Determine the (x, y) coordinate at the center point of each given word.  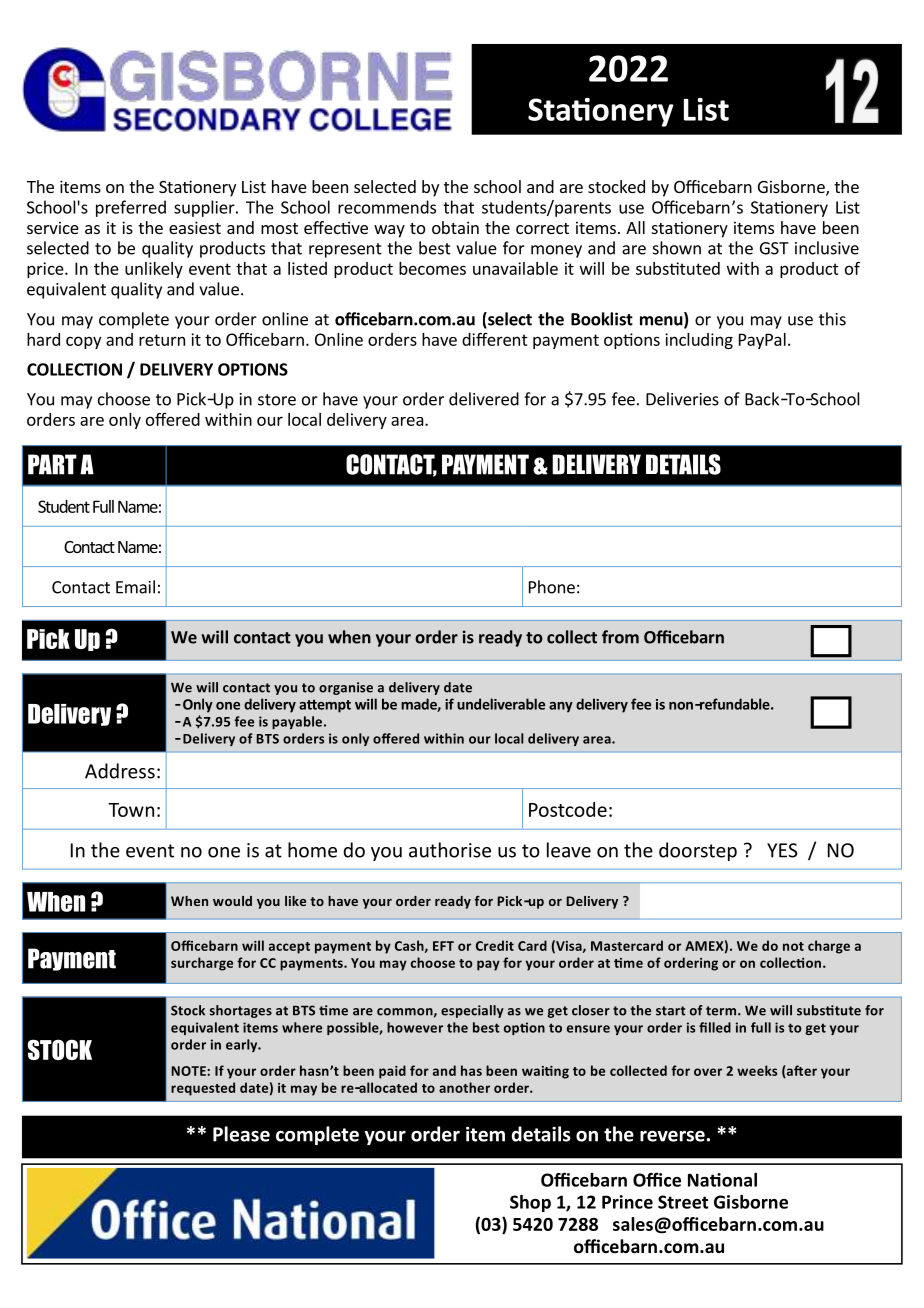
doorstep (698, 851)
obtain (455, 227)
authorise (450, 850)
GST (774, 248)
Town (131, 810)
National (722, 1180)
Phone (552, 587)
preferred (131, 208)
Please (241, 1134)
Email (135, 587)
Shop (530, 1203)
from (620, 637)
